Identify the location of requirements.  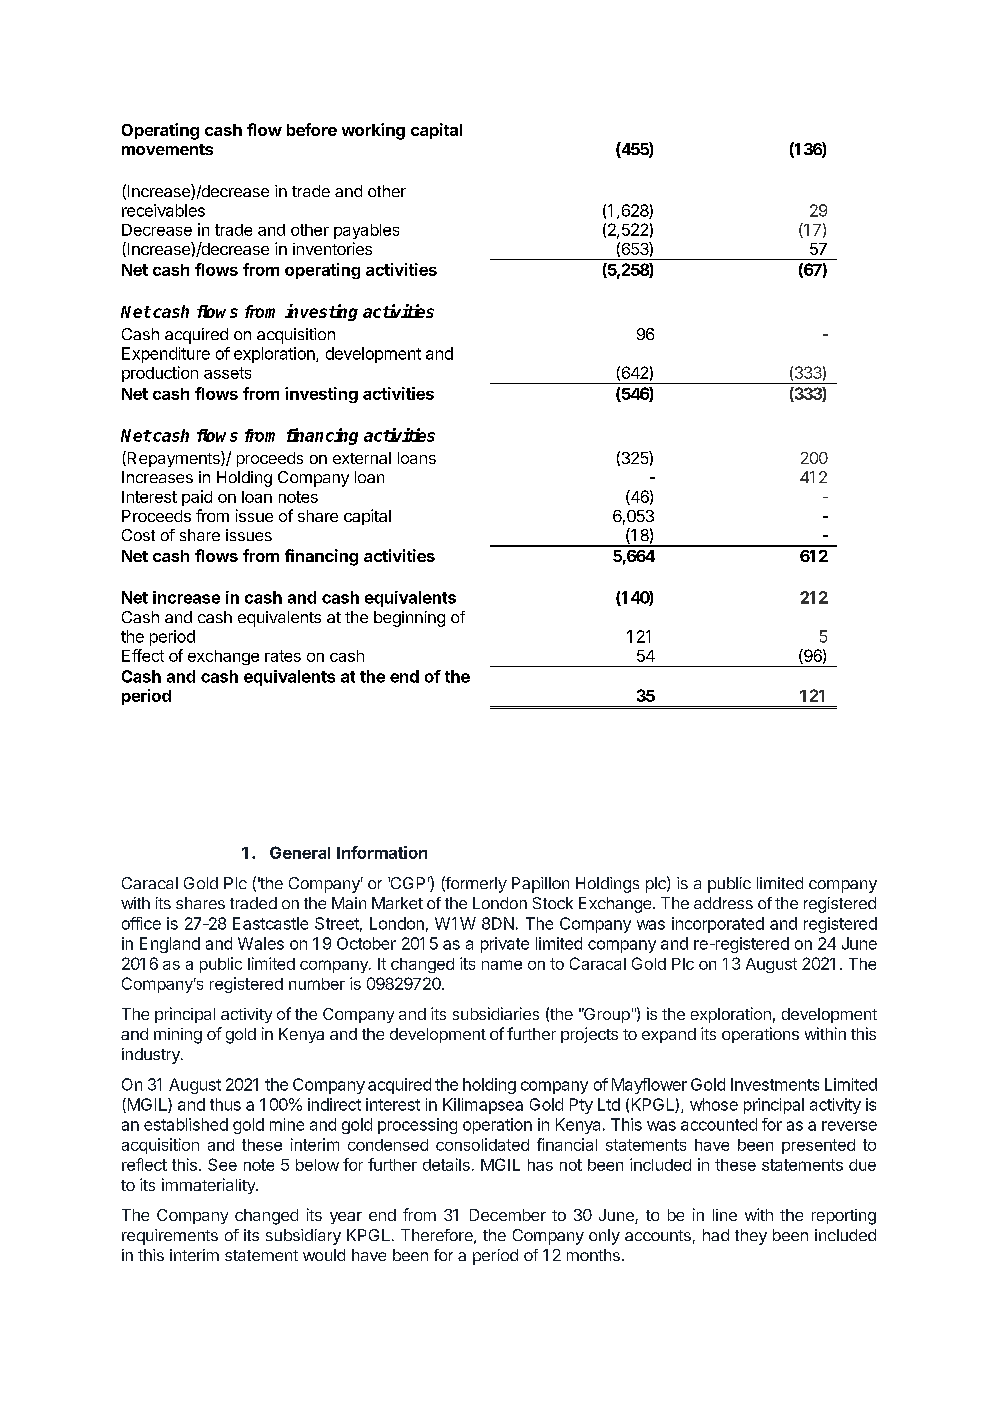
(170, 1237).
